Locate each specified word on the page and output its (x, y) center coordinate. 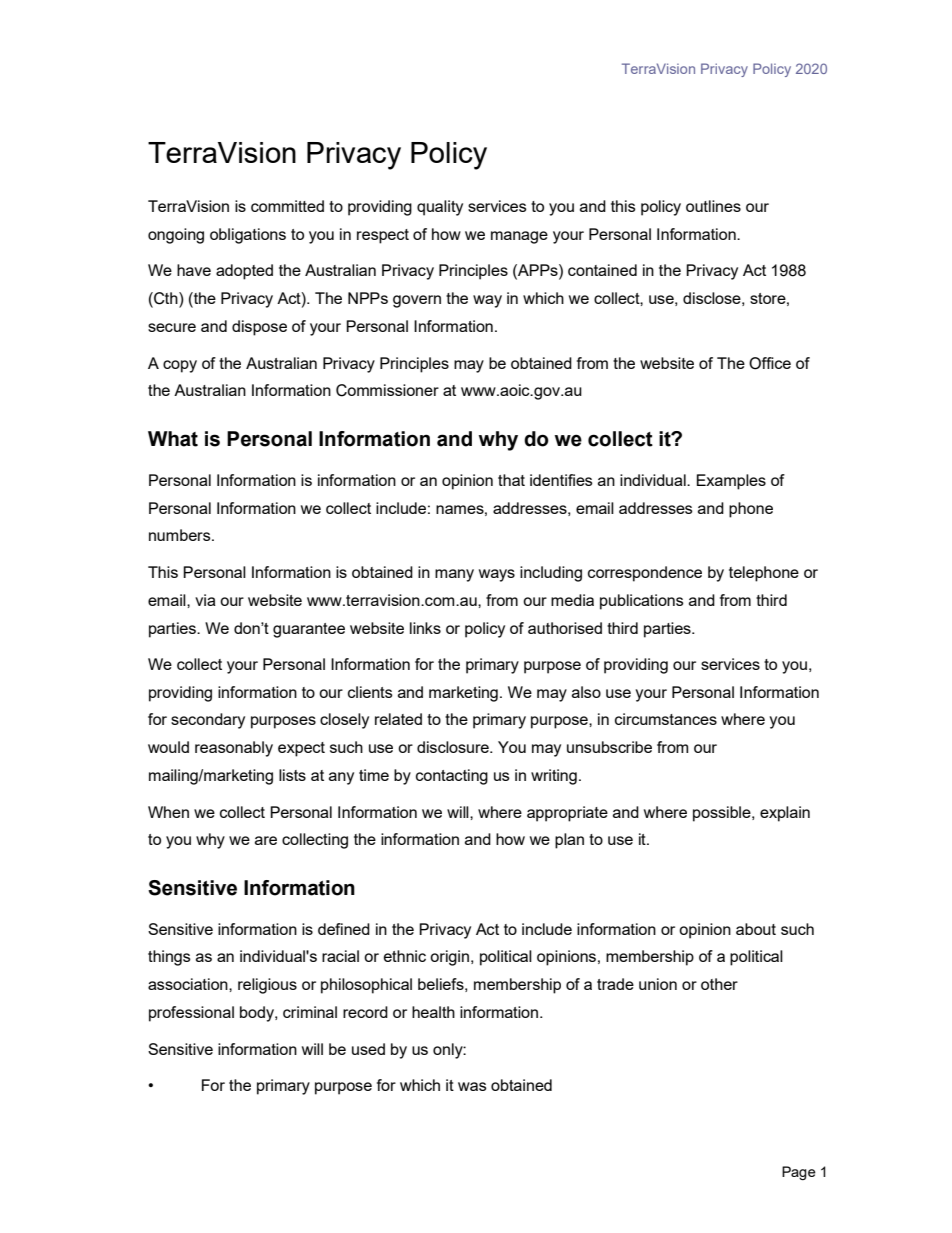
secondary (208, 721)
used (368, 1049)
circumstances (666, 719)
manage (519, 237)
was (472, 1086)
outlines (713, 206)
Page (799, 1173)
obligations (248, 236)
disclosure (454, 747)
